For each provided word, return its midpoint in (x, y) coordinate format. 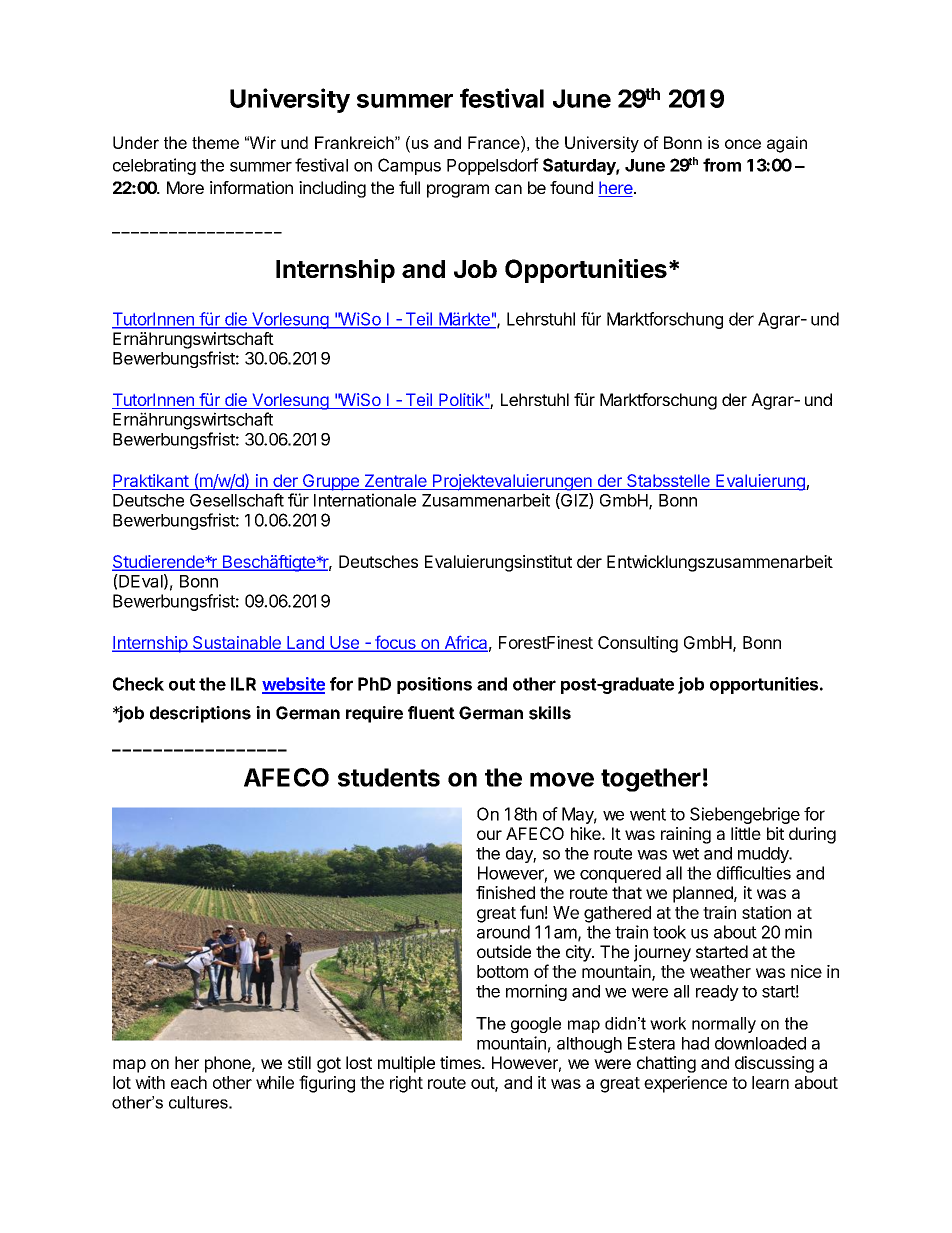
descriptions (200, 714)
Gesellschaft (237, 500)
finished (505, 892)
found (571, 187)
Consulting (638, 644)
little (746, 833)
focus (395, 643)
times (461, 1062)
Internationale (365, 500)
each (189, 1082)
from (722, 165)
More (185, 187)
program (458, 191)
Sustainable (236, 643)
